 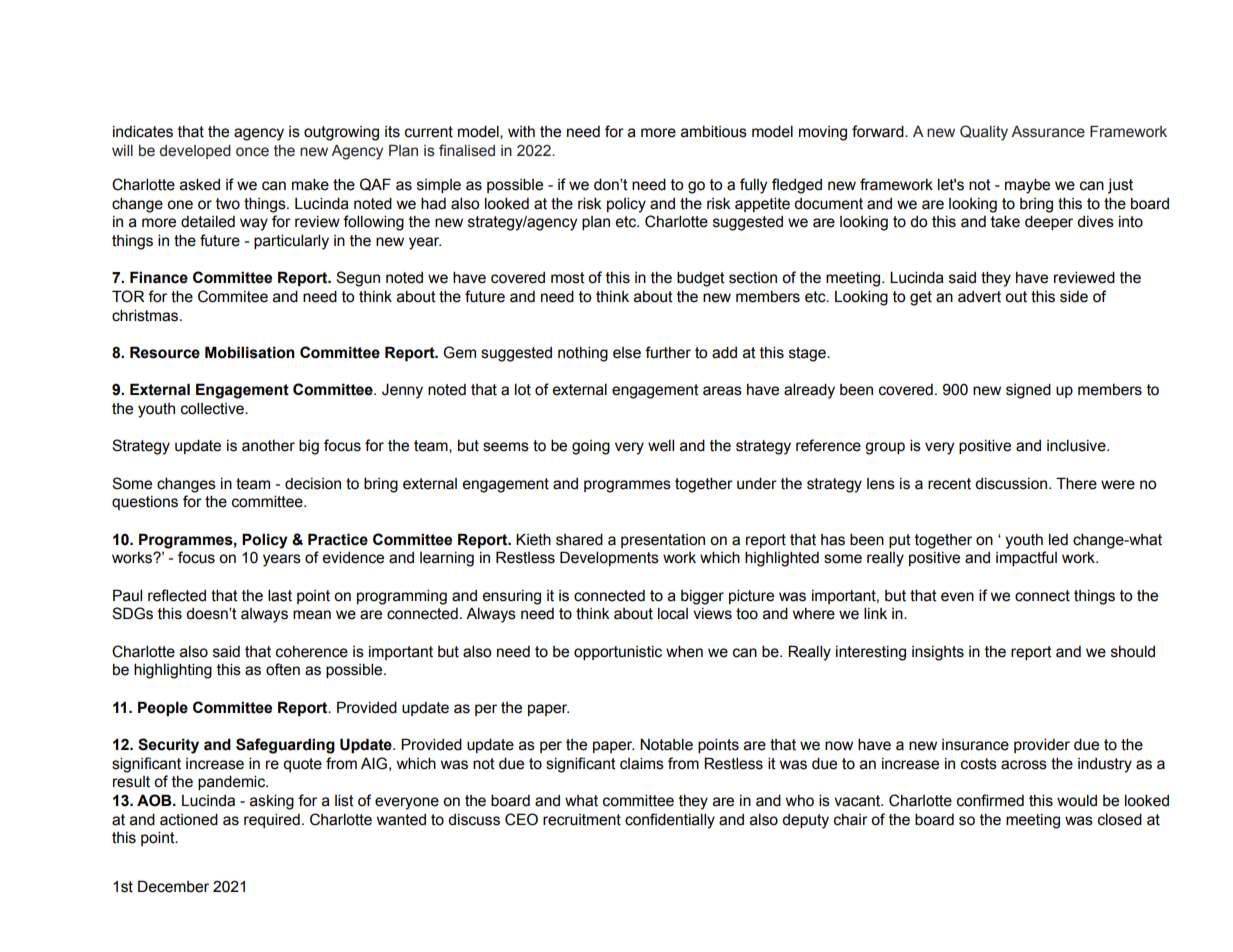 I want to click on December, so click(x=173, y=886).
